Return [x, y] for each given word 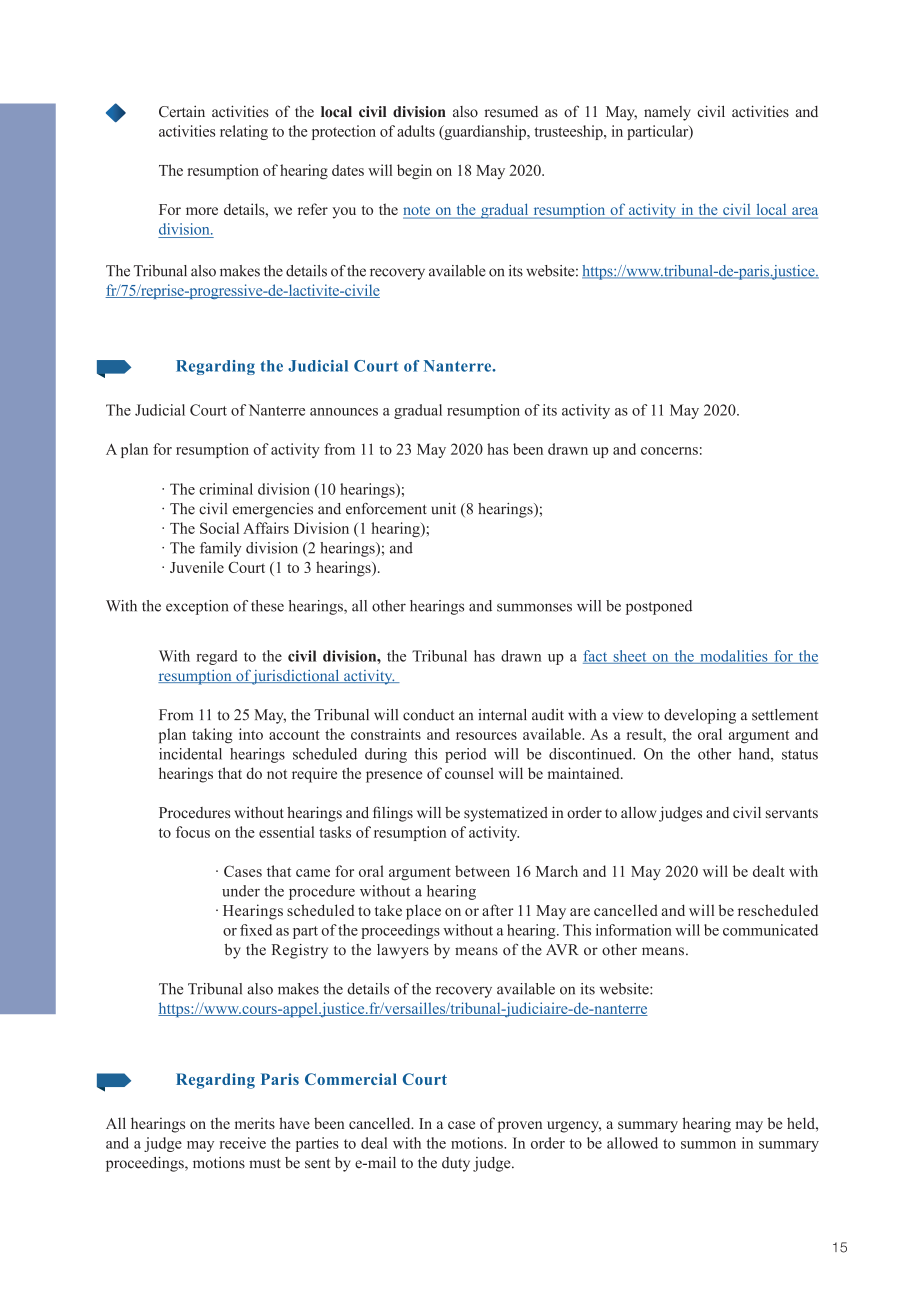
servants [792, 814]
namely [667, 113]
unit [444, 509]
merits [255, 1123]
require [314, 775]
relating [244, 132]
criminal [226, 489]
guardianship [485, 132]
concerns [669, 451]
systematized [506, 814]
